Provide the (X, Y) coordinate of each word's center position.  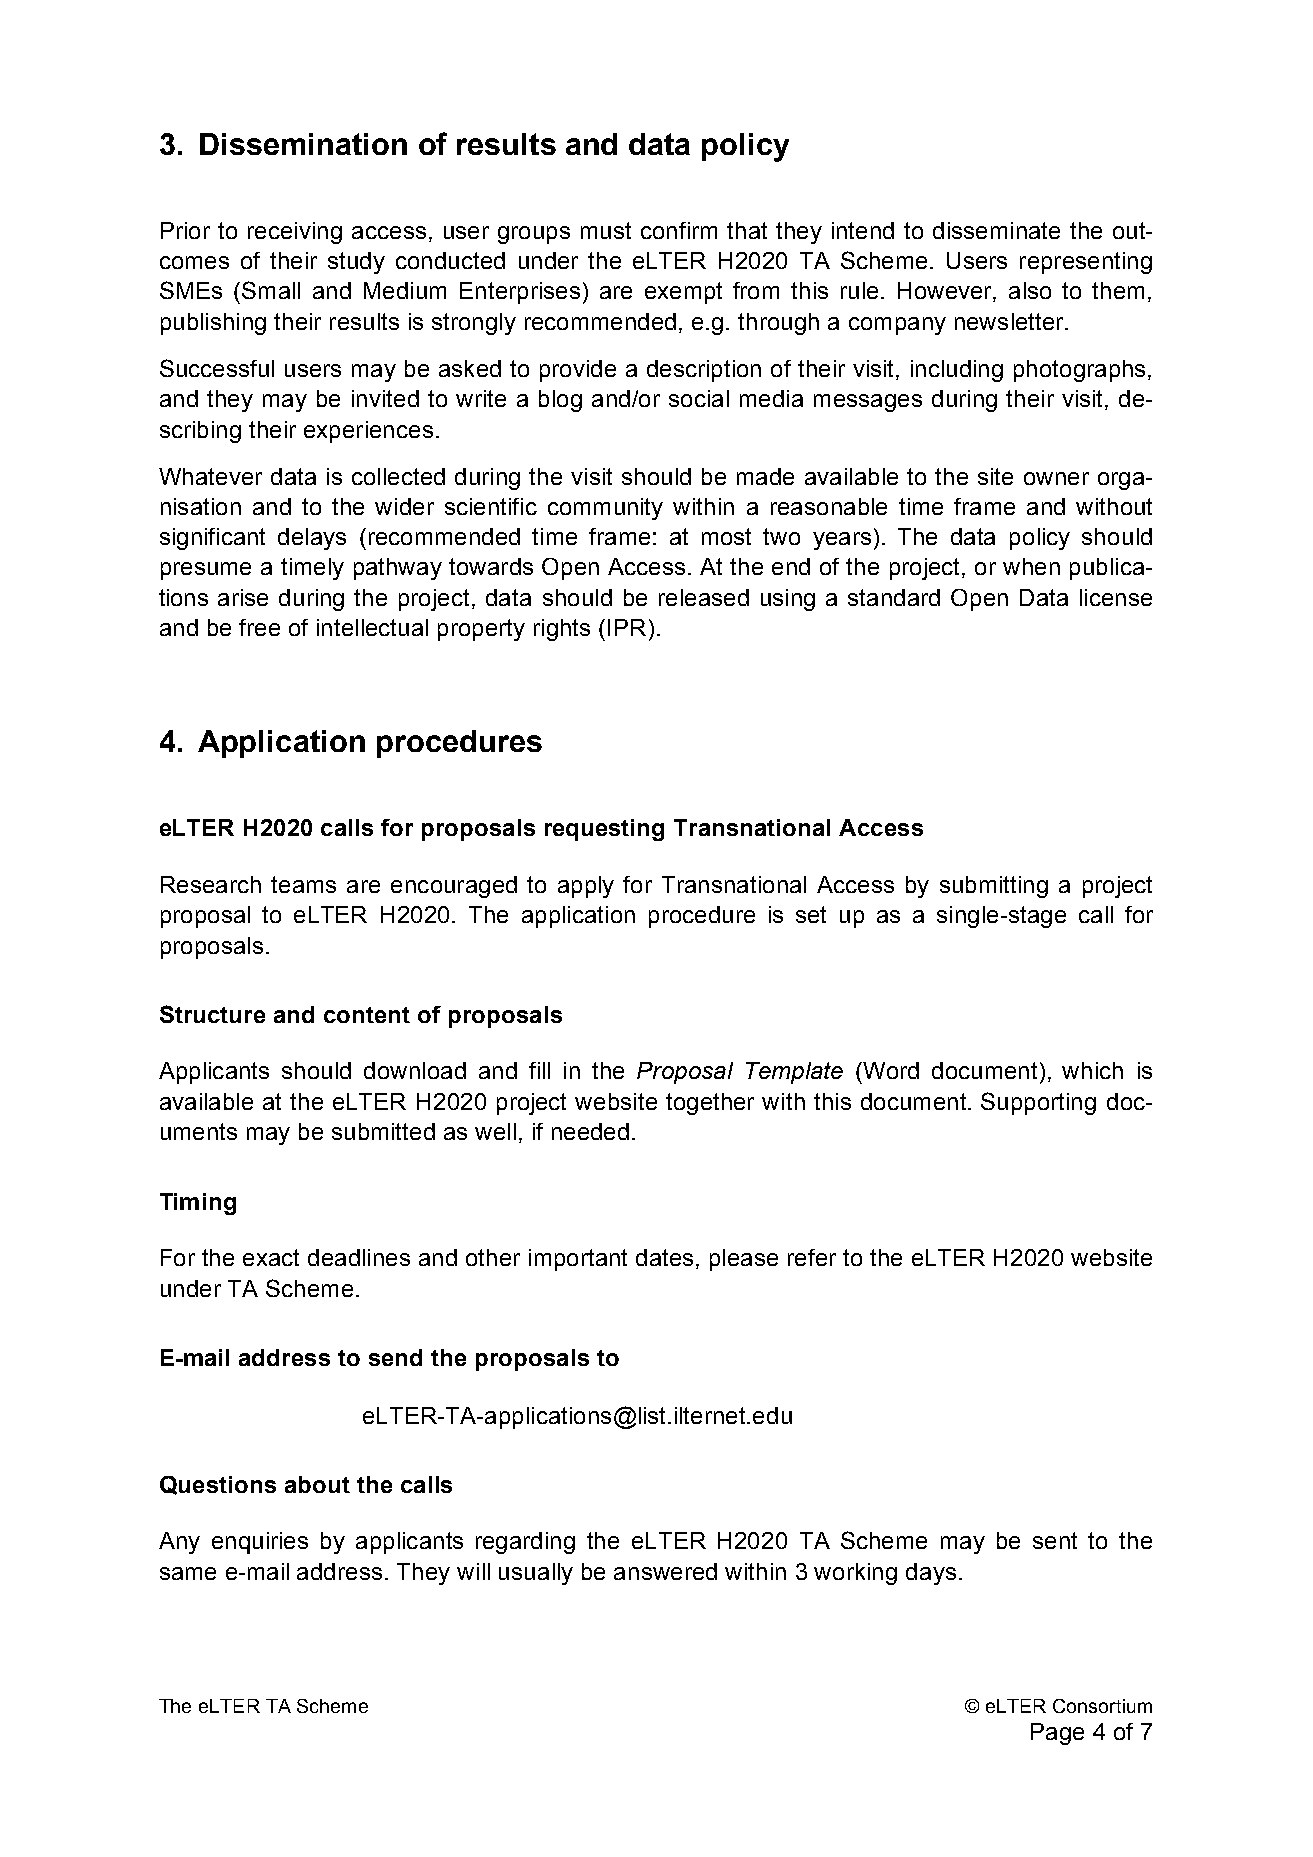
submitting (994, 887)
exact (271, 1257)
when (1031, 566)
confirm (679, 230)
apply (586, 887)
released (704, 597)
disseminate (996, 230)
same (188, 1573)
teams (303, 884)
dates (664, 1257)
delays (312, 539)
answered (665, 1571)
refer (812, 1257)
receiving (295, 233)
